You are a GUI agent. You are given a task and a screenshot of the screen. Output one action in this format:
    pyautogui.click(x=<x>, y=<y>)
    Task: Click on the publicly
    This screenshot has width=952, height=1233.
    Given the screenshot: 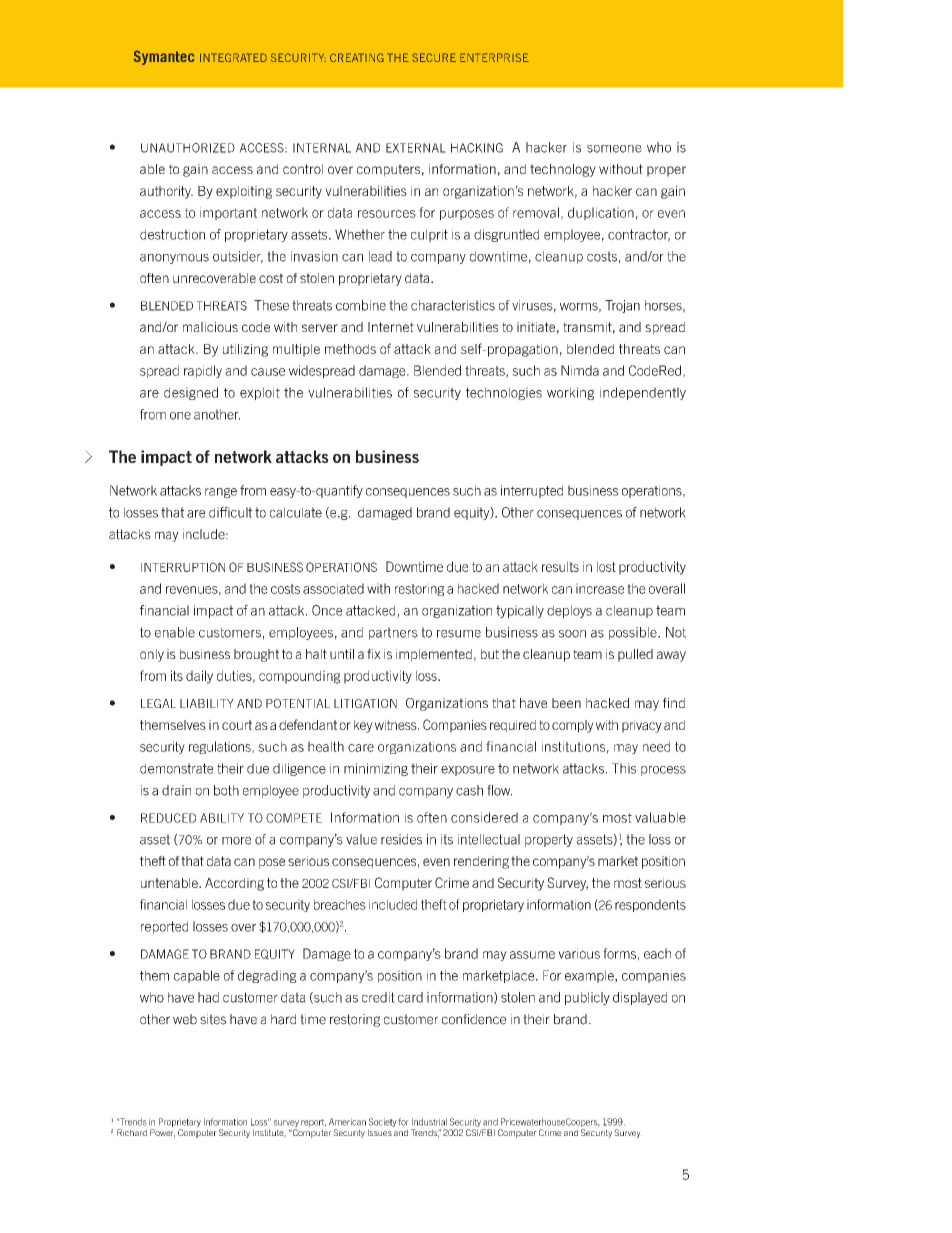 What is the action you would take?
    pyautogui.click(x=587, y=998)
